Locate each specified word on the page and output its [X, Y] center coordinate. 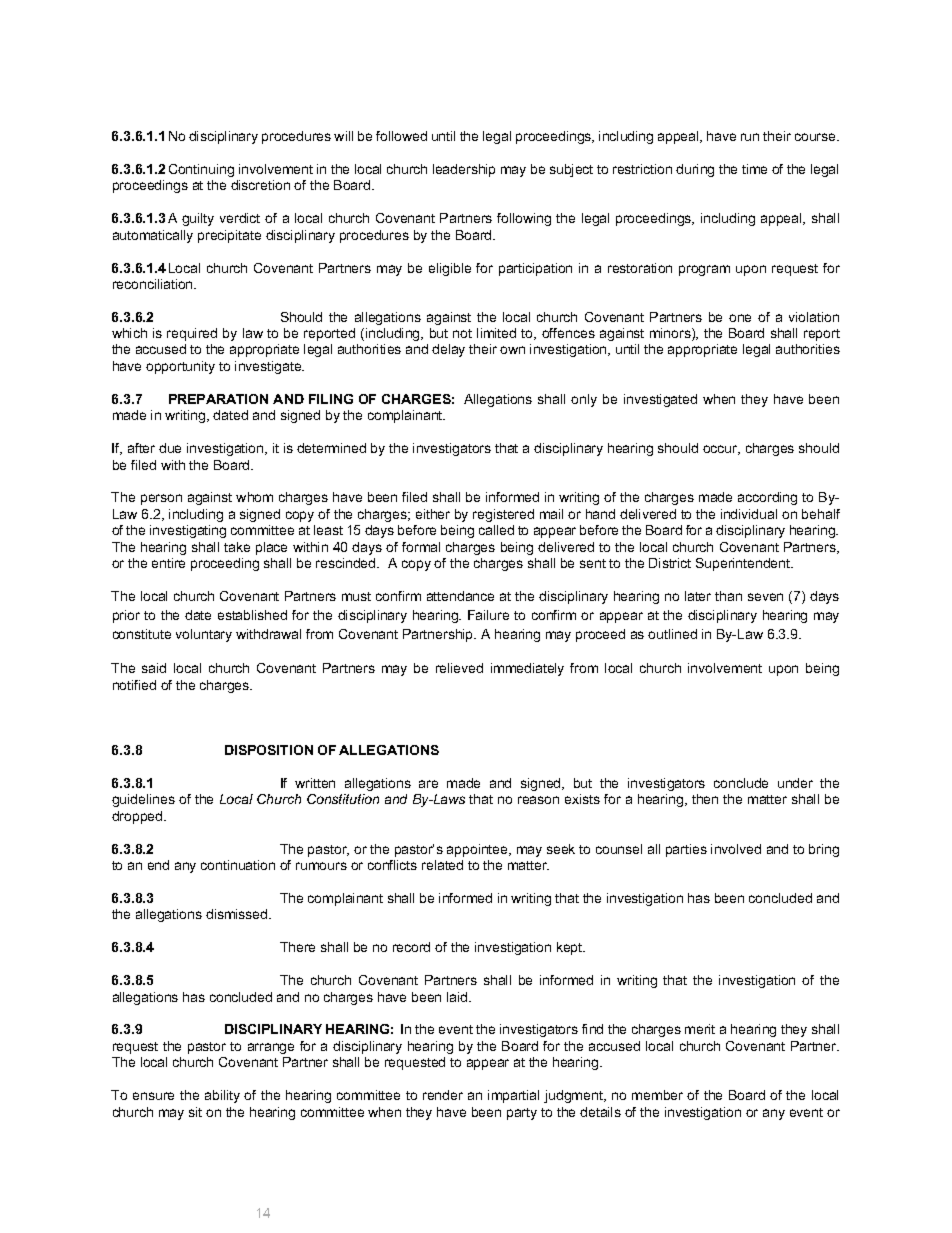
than [728, 596]
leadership [464, 170]
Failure [488, 615]
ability [222, 1096]
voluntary [204, 635]
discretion [260, 185]
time [754, 169]
